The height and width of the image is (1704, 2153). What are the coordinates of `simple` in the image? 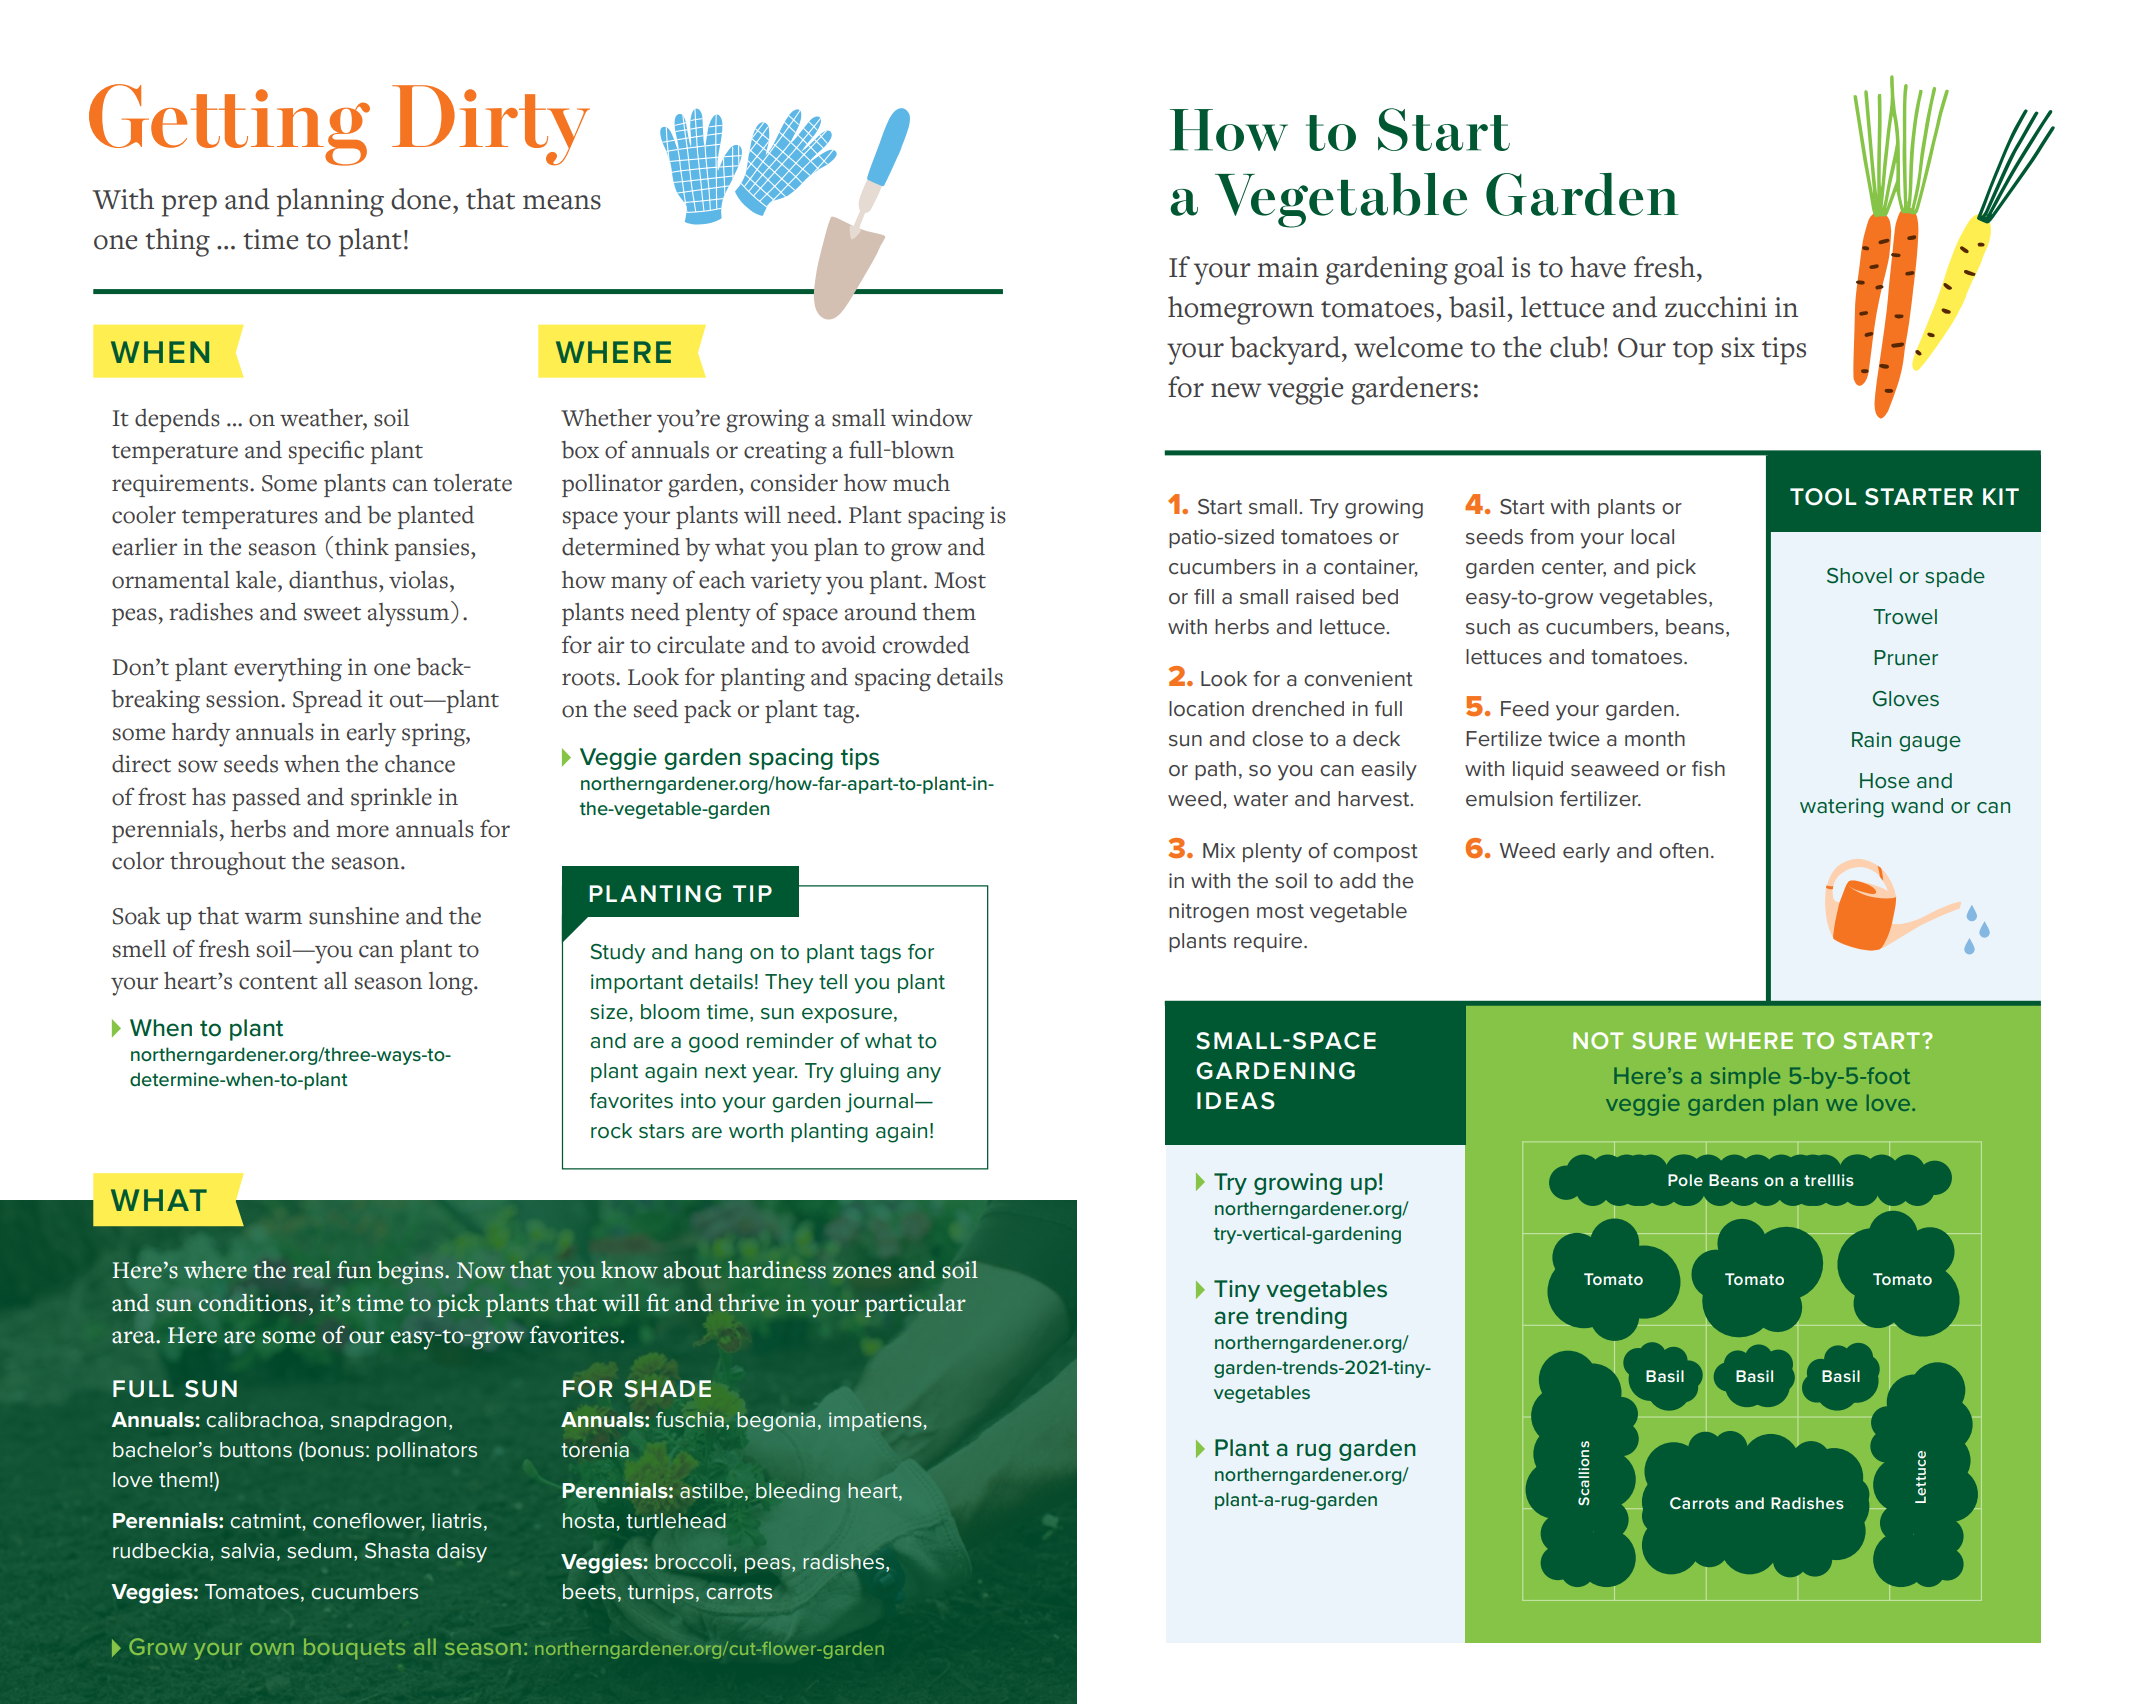 It's located at (1745, 1078).
